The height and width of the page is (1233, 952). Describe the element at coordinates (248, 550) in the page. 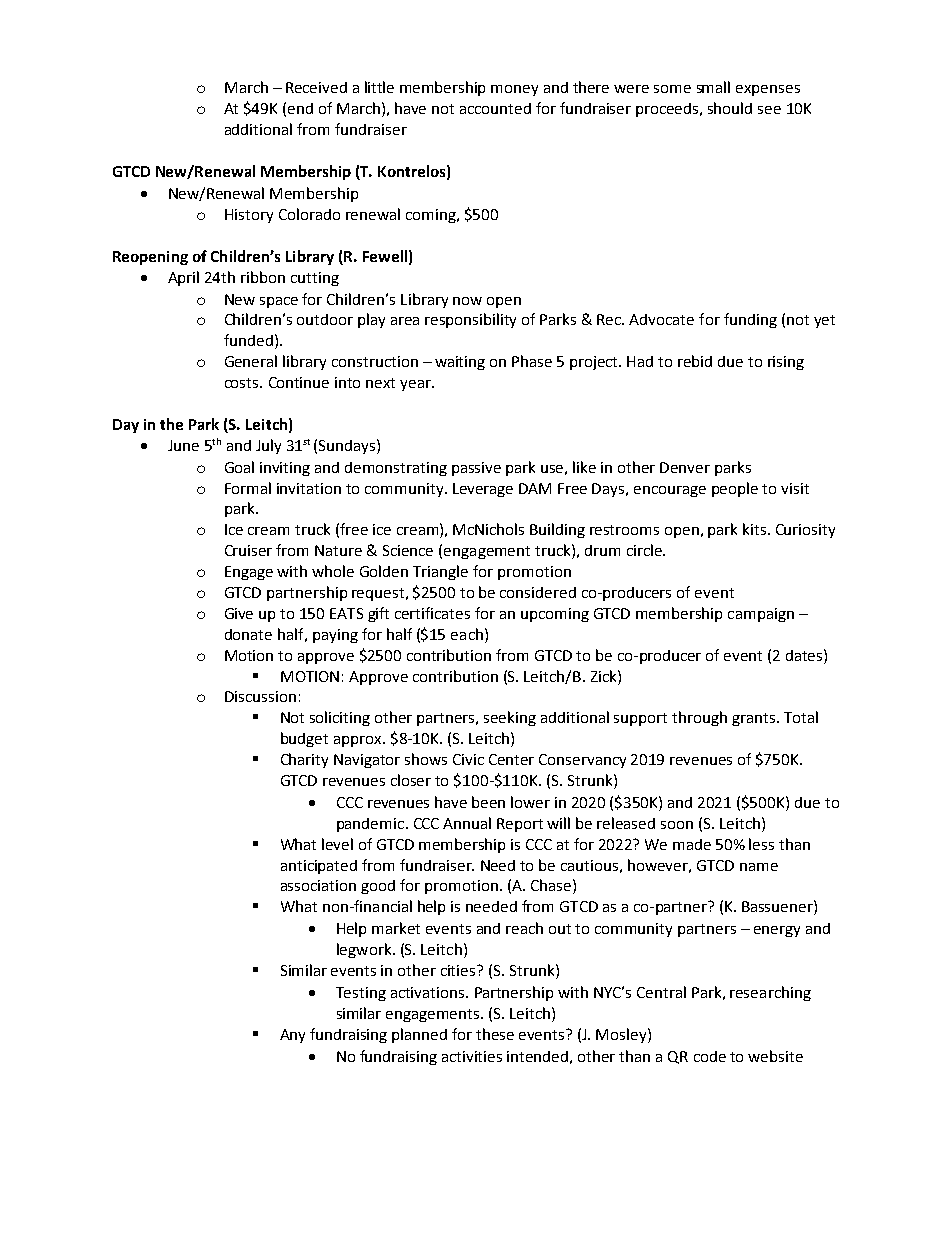

I see `Cruiser` at that location.
